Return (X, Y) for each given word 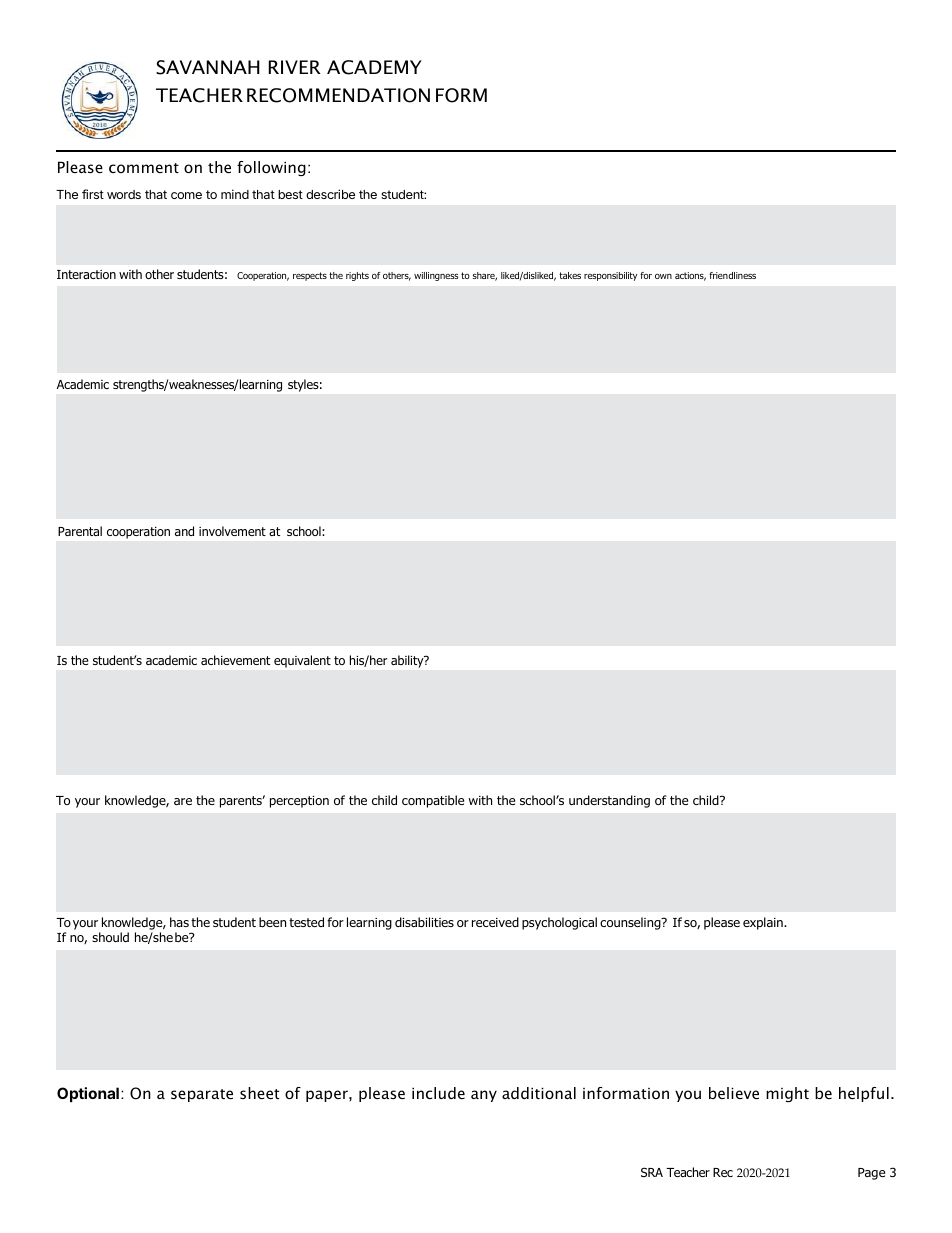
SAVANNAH (208, 67)
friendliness (732, 275)
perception (299, 802)
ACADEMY (374, 67)
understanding (609, 801)
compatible (433, 801)
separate (202, 1095)
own (663, 276)
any (484, 1096)
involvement (232, 531)
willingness (436, 276)
